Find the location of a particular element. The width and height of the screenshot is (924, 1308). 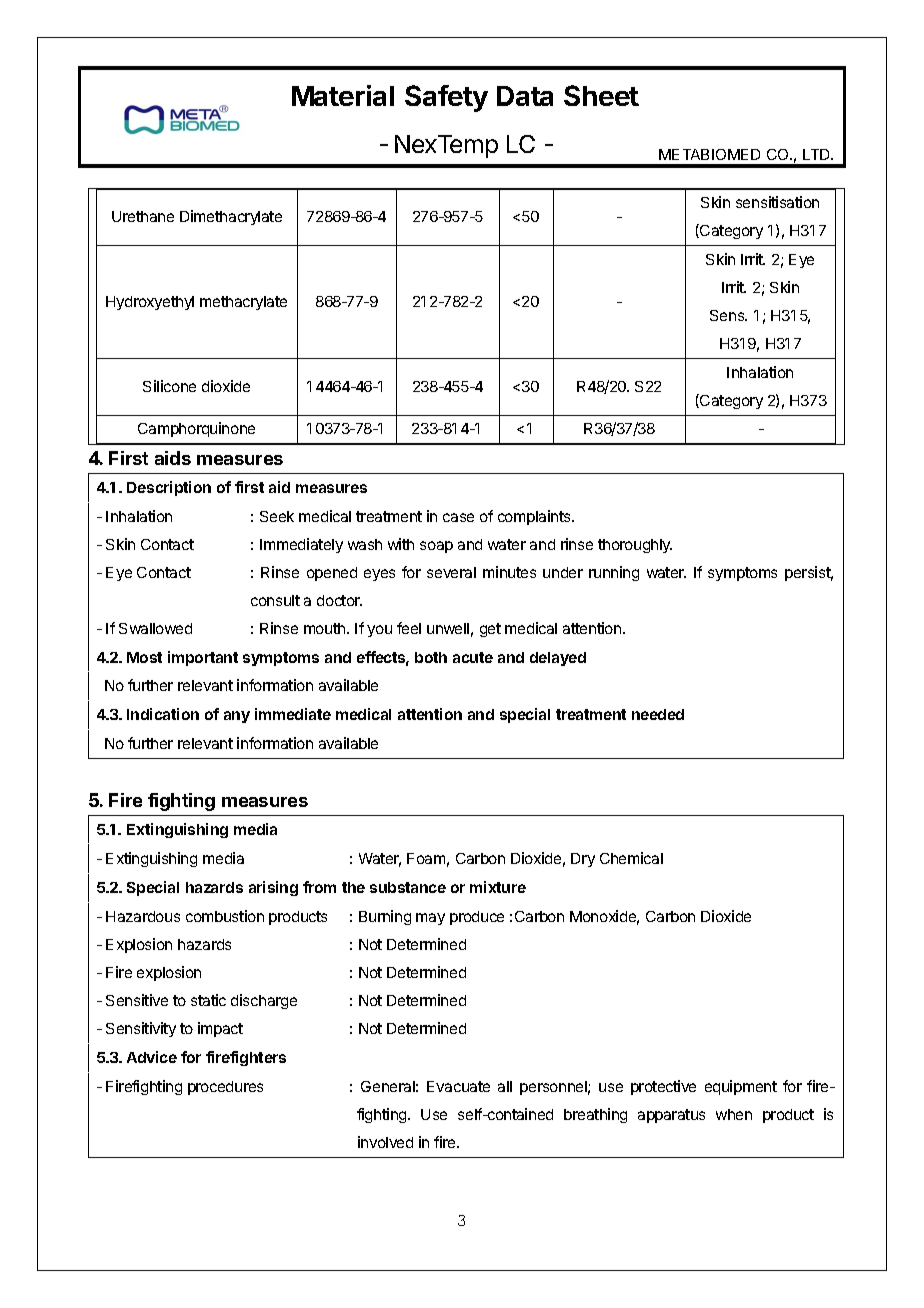

Safety is located at coordinates (446, 98).
